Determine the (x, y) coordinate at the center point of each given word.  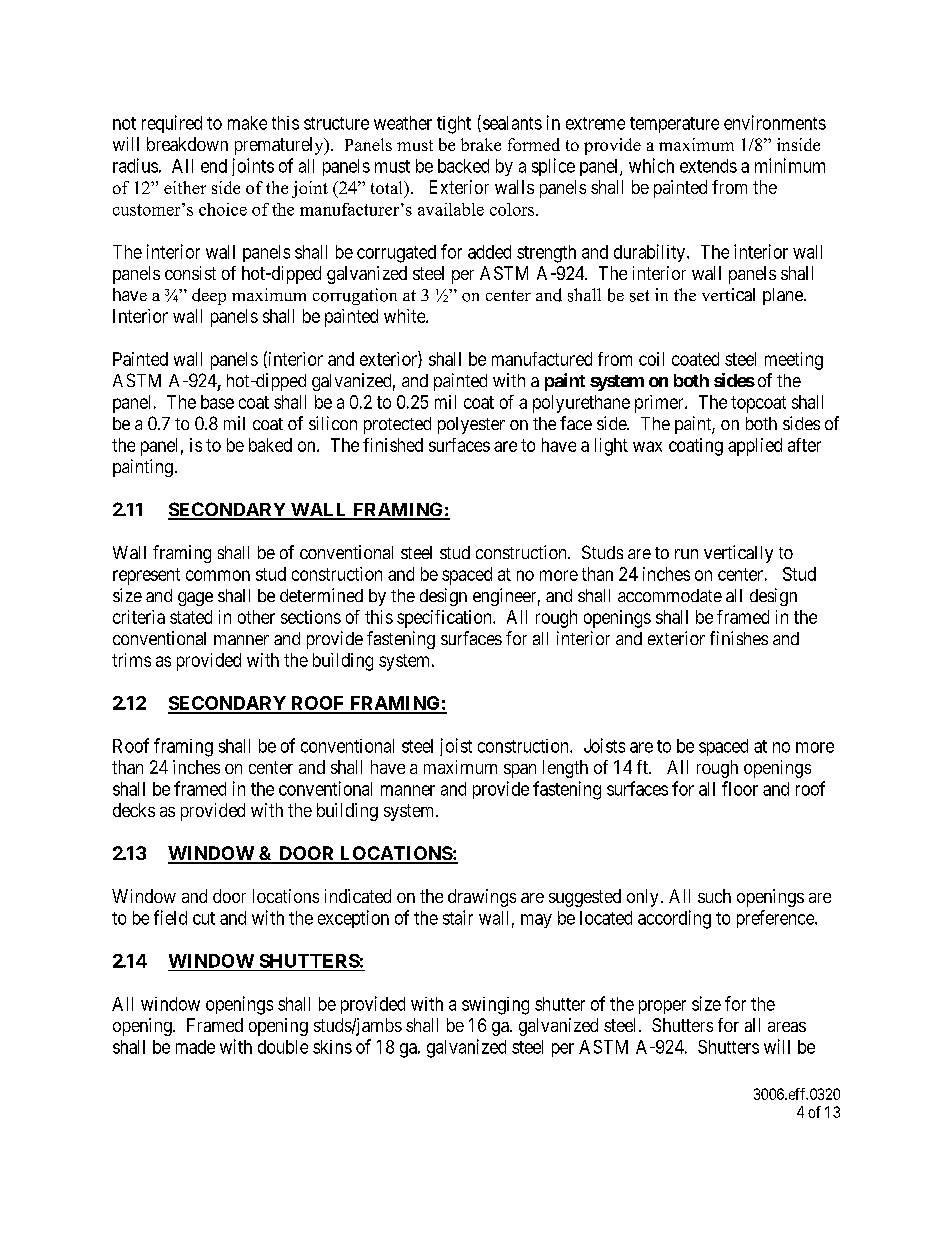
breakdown (187, 144)
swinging (495, 1006)
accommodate (670, 595)
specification (445, 619)
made (195, 1047)
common (218, 575)
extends (708, 166)
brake (481, 144)
